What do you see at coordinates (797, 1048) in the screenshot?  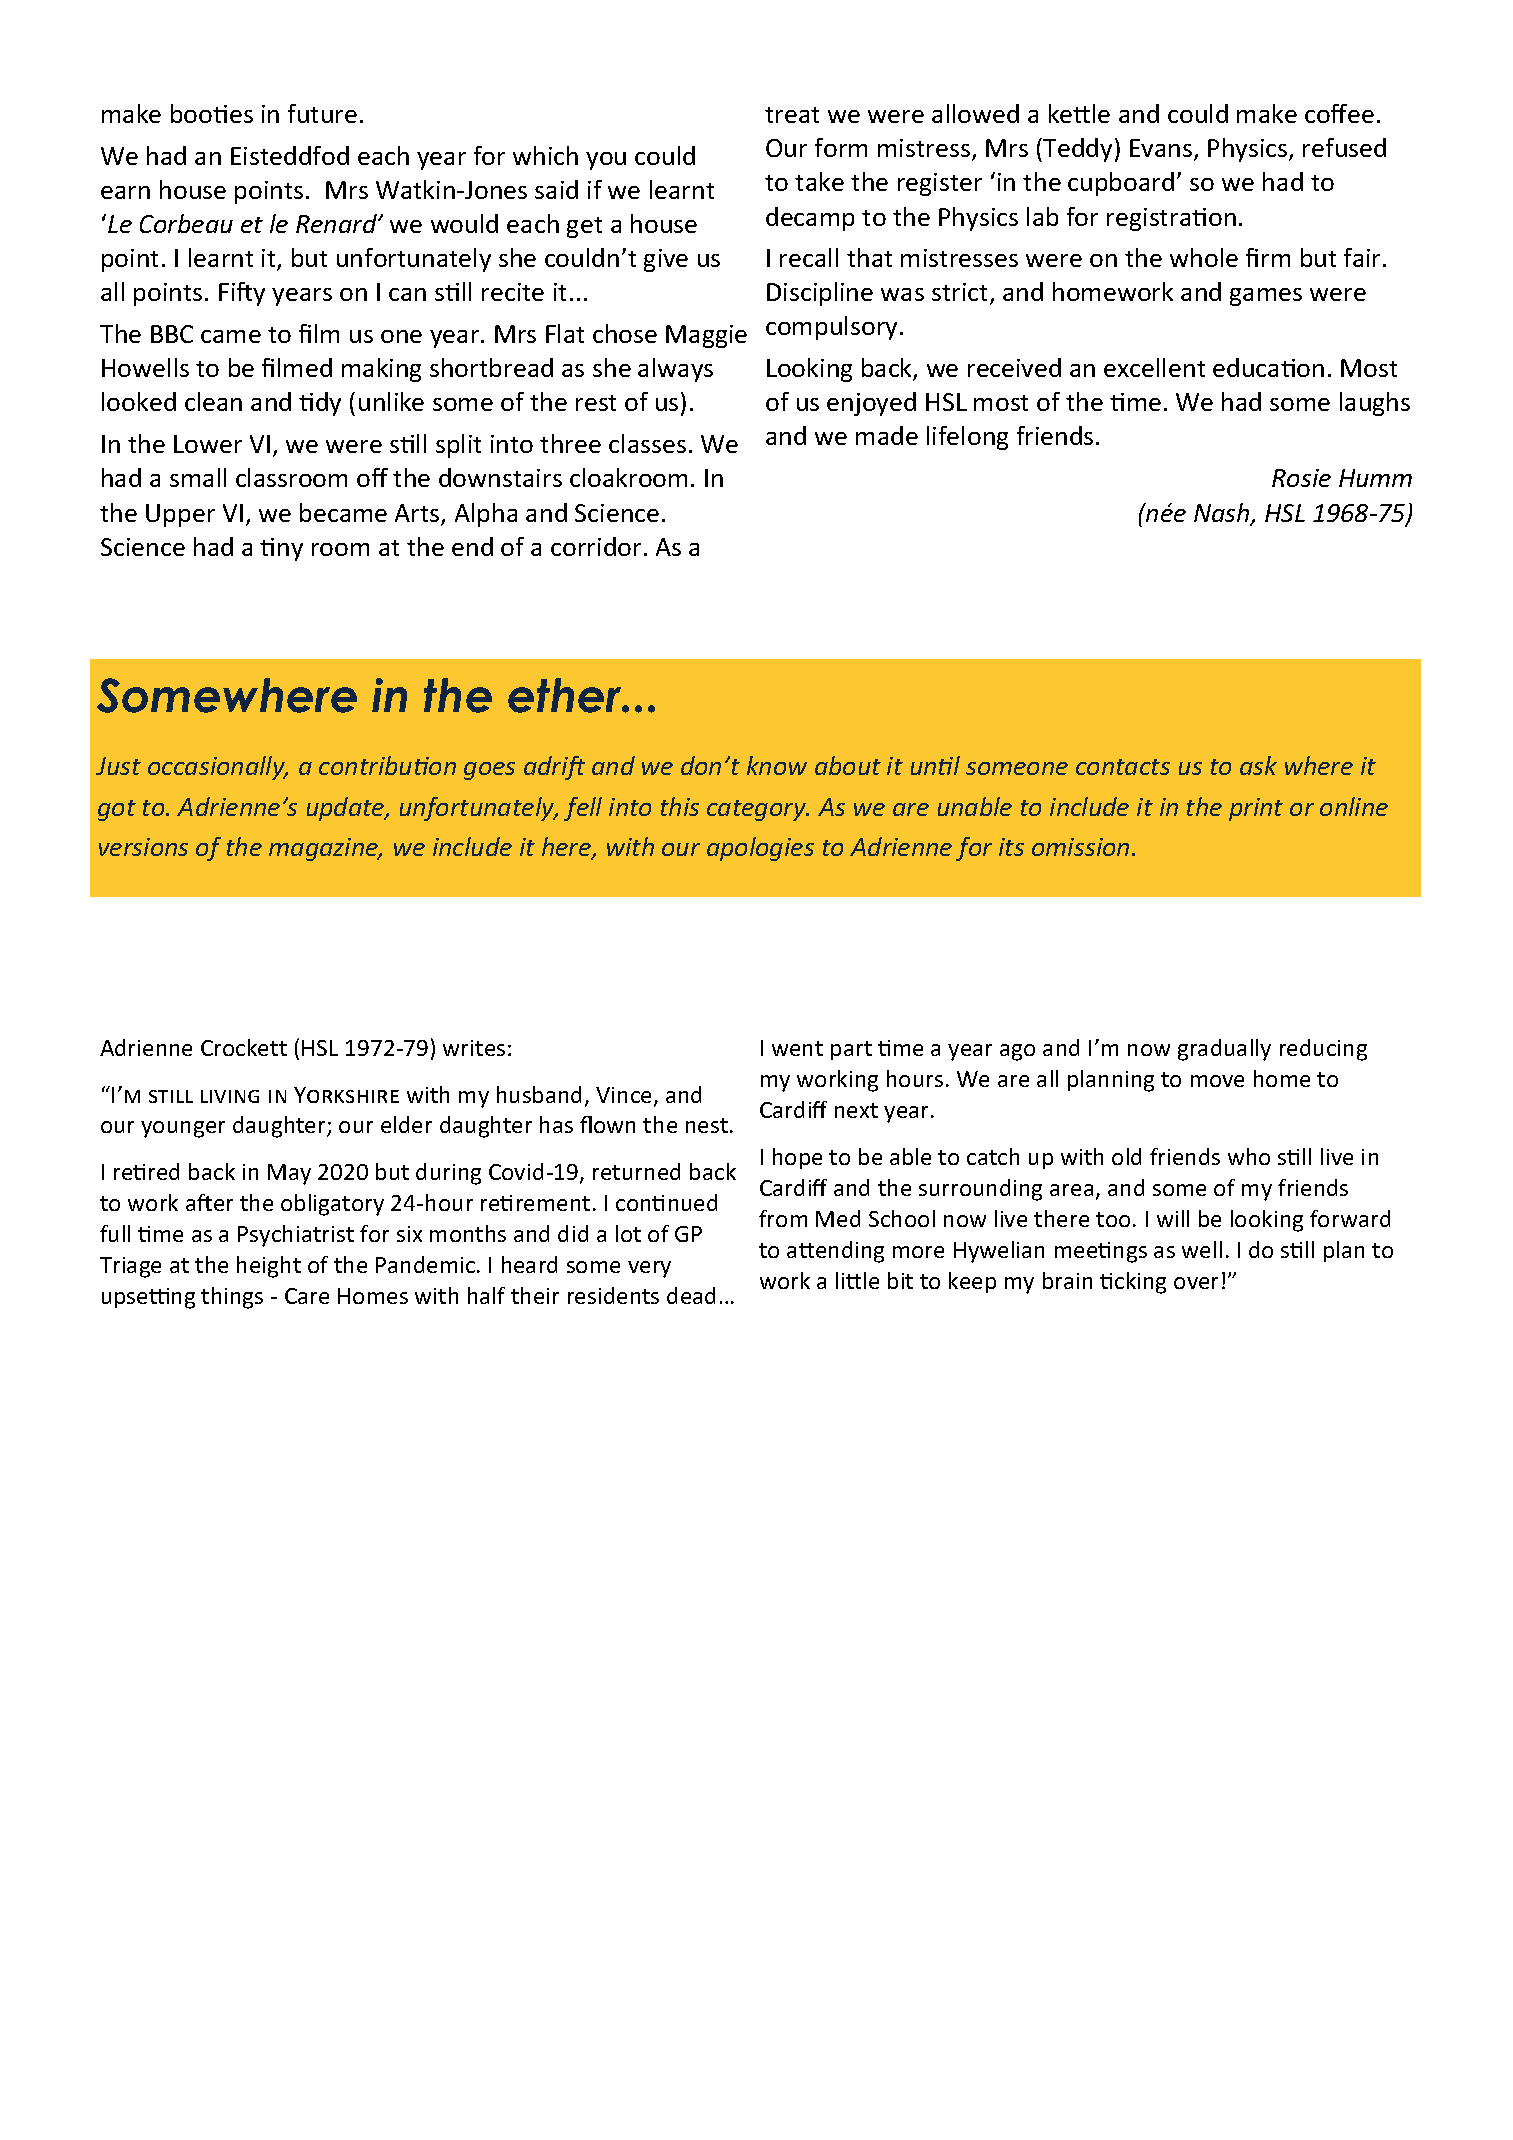 I see `went` at bounding box center [797, 1048].
